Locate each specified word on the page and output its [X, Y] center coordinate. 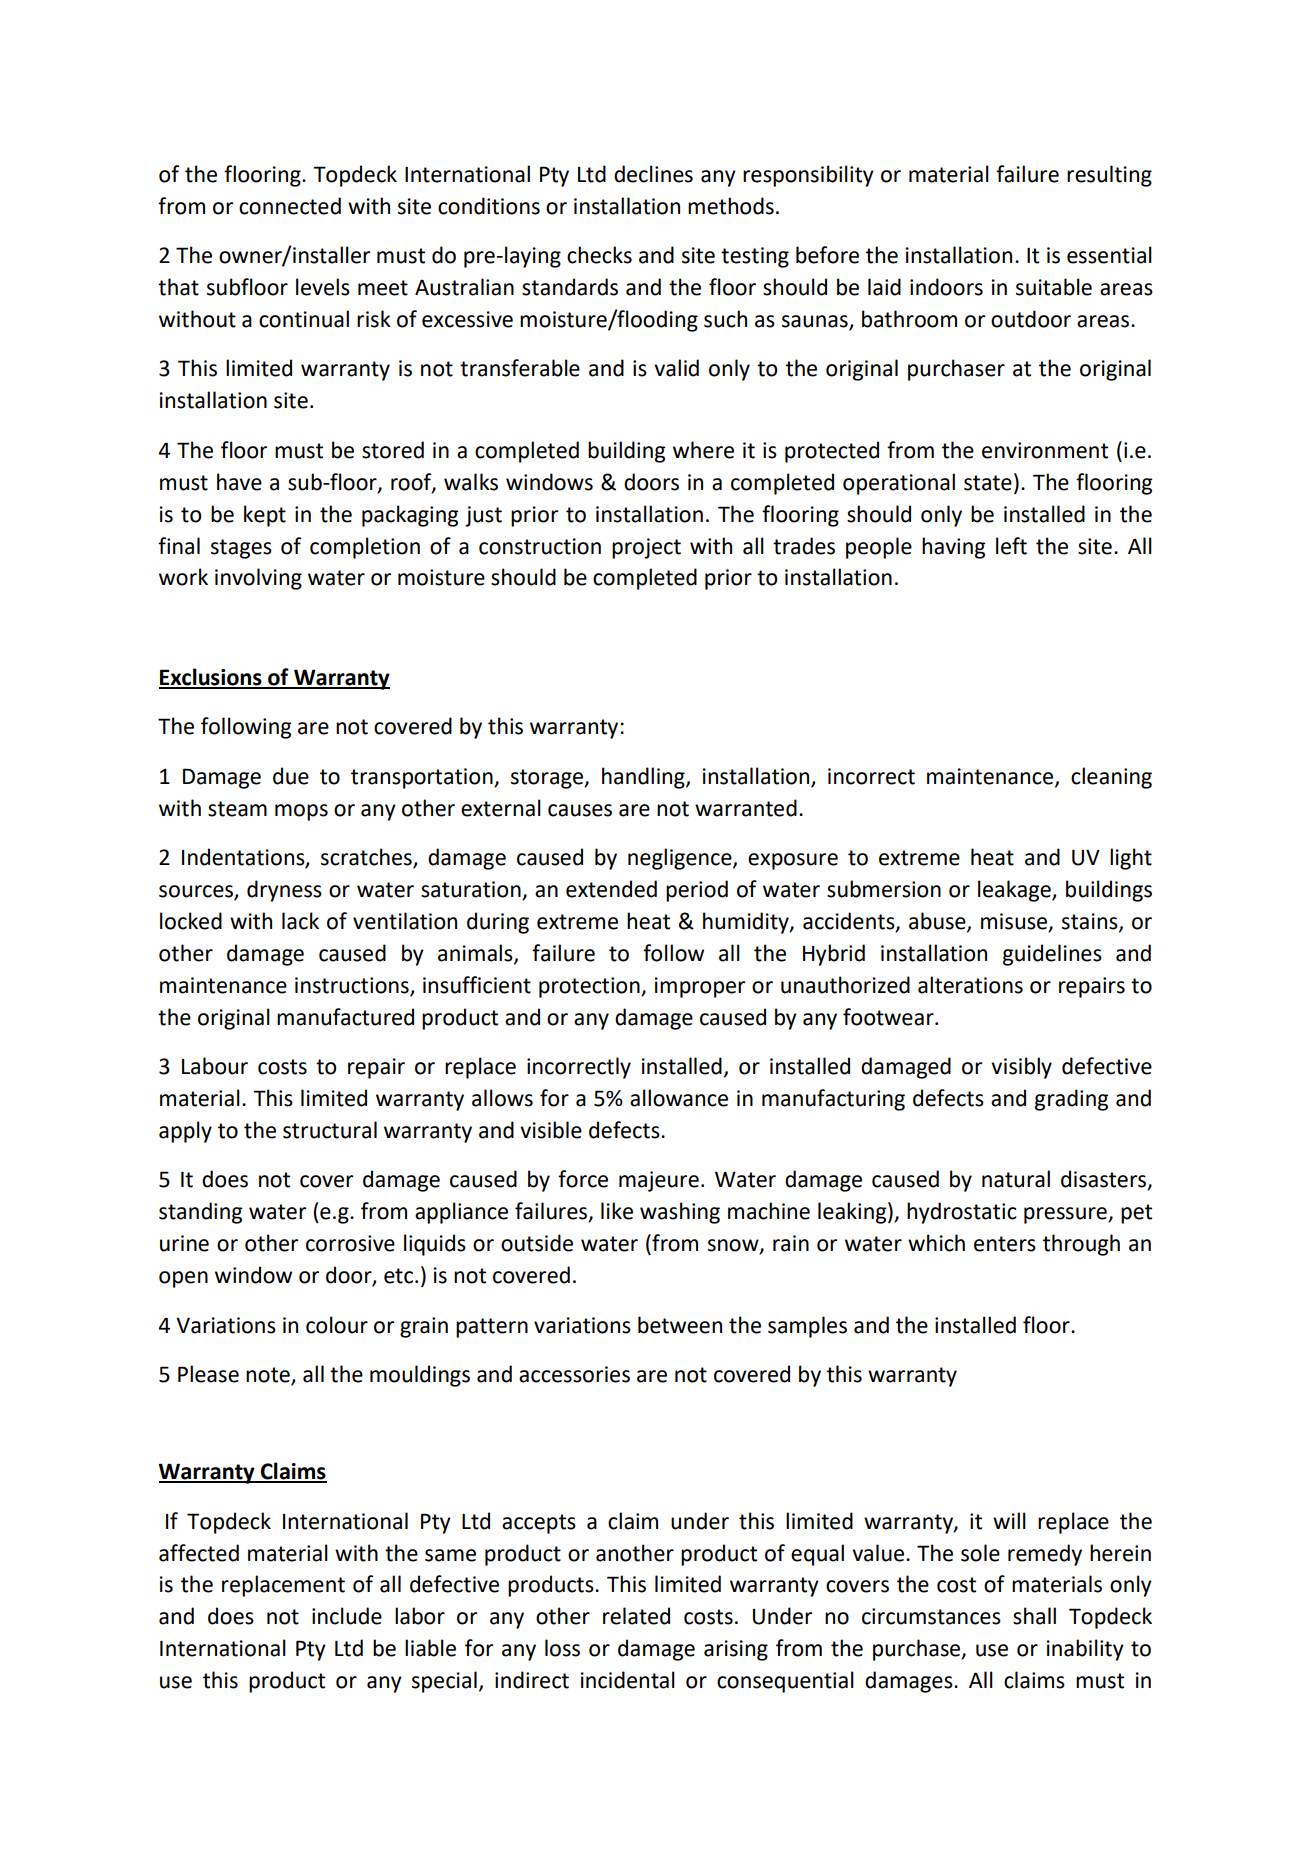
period [697, 891]
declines [653, 174]
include [347, 1616]
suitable [1054, 287]
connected [290, 206]
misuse [1015, 922]
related [636, 1616]
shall [1034, 1616]
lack [300, 921]
